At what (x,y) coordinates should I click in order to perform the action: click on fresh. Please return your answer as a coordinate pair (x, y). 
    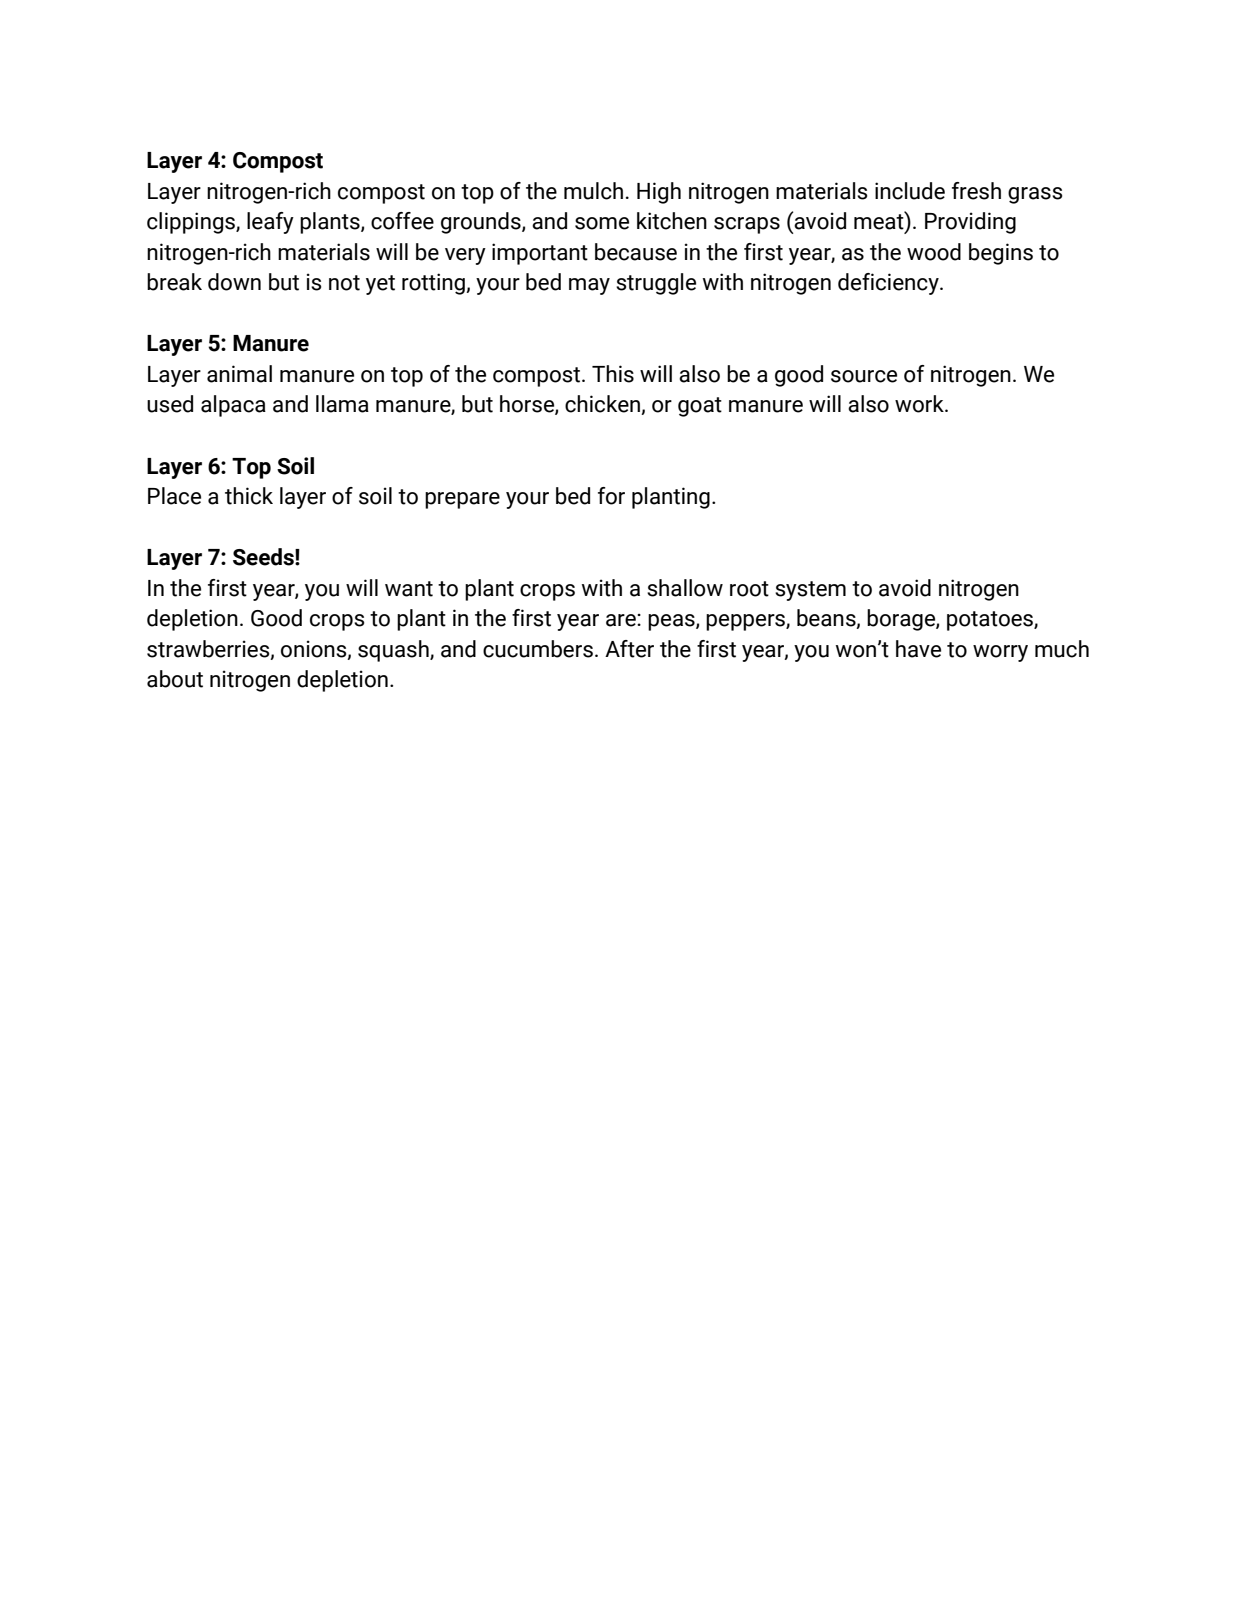
    Looking at the image, I should click on (976, 191).
